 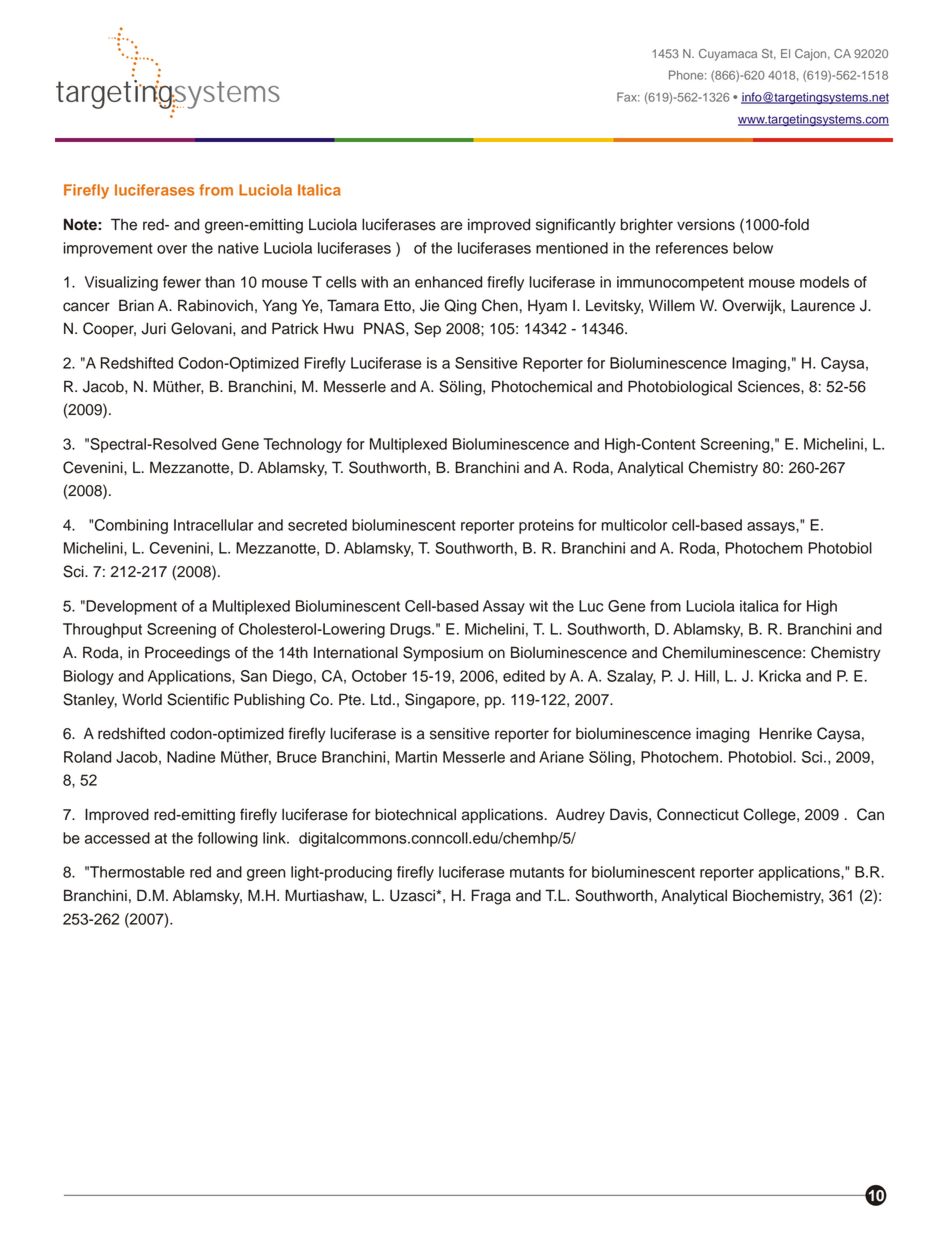 What do you see at coordinates (131, 526) in the screenshot?
I see `Combining` at bounding box center [131, 526].
